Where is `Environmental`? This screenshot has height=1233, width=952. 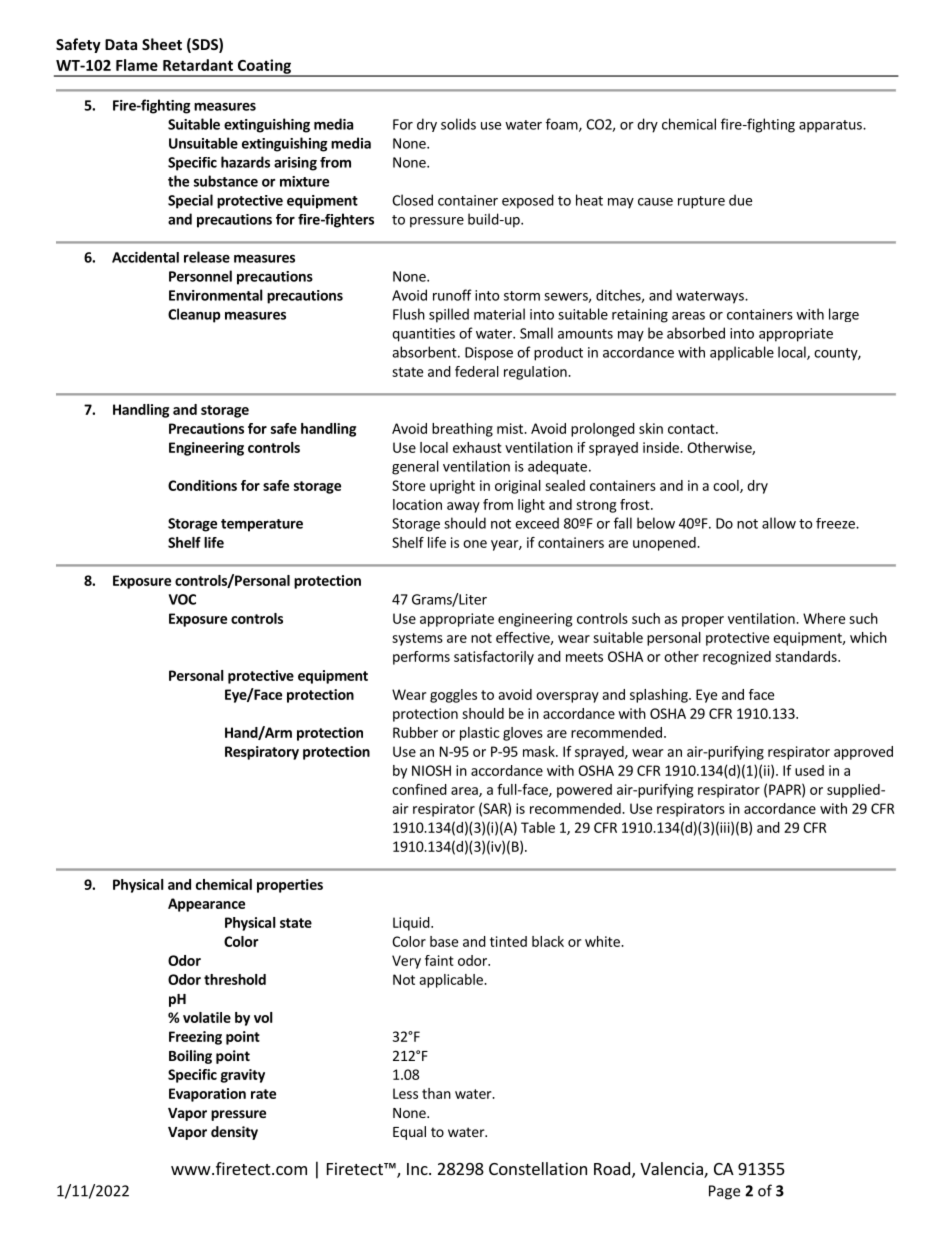
Environmental is located at coordinates (216, 295).
